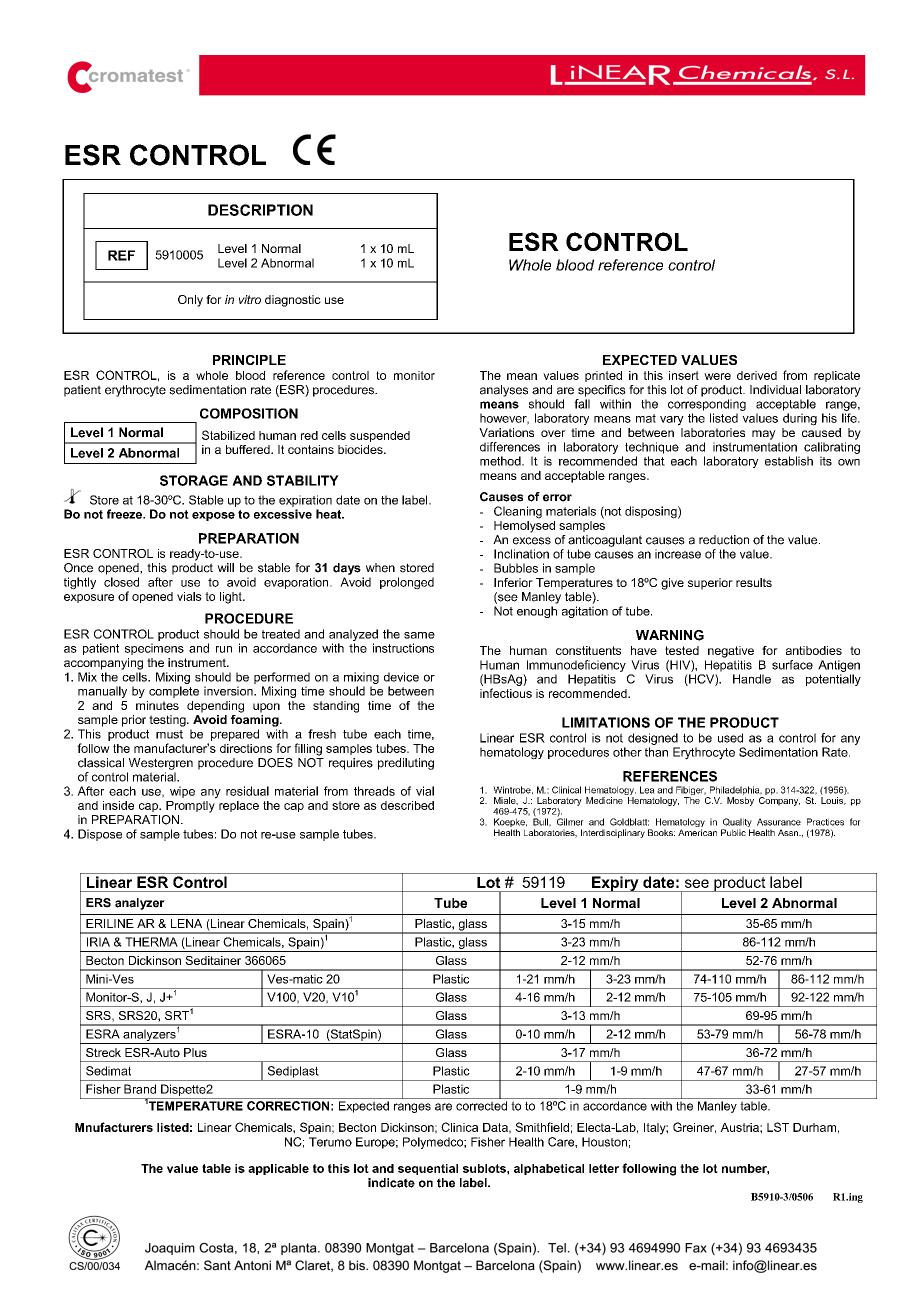  Describe the element at coordinates (428, 1169) in the page. I see `sequential` at that location.
